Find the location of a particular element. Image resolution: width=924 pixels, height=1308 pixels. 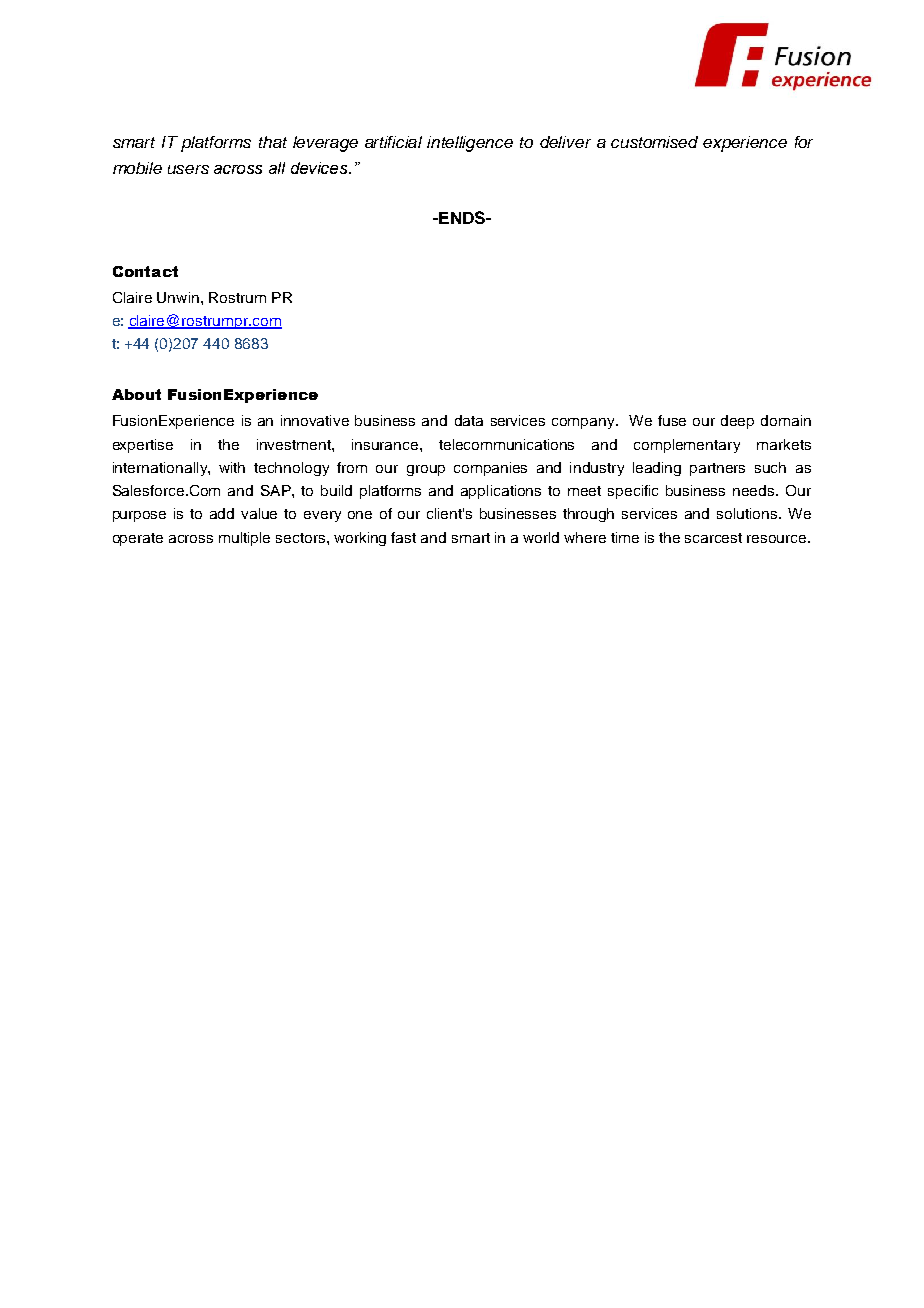

fast is located at coordinates (403, 537).
